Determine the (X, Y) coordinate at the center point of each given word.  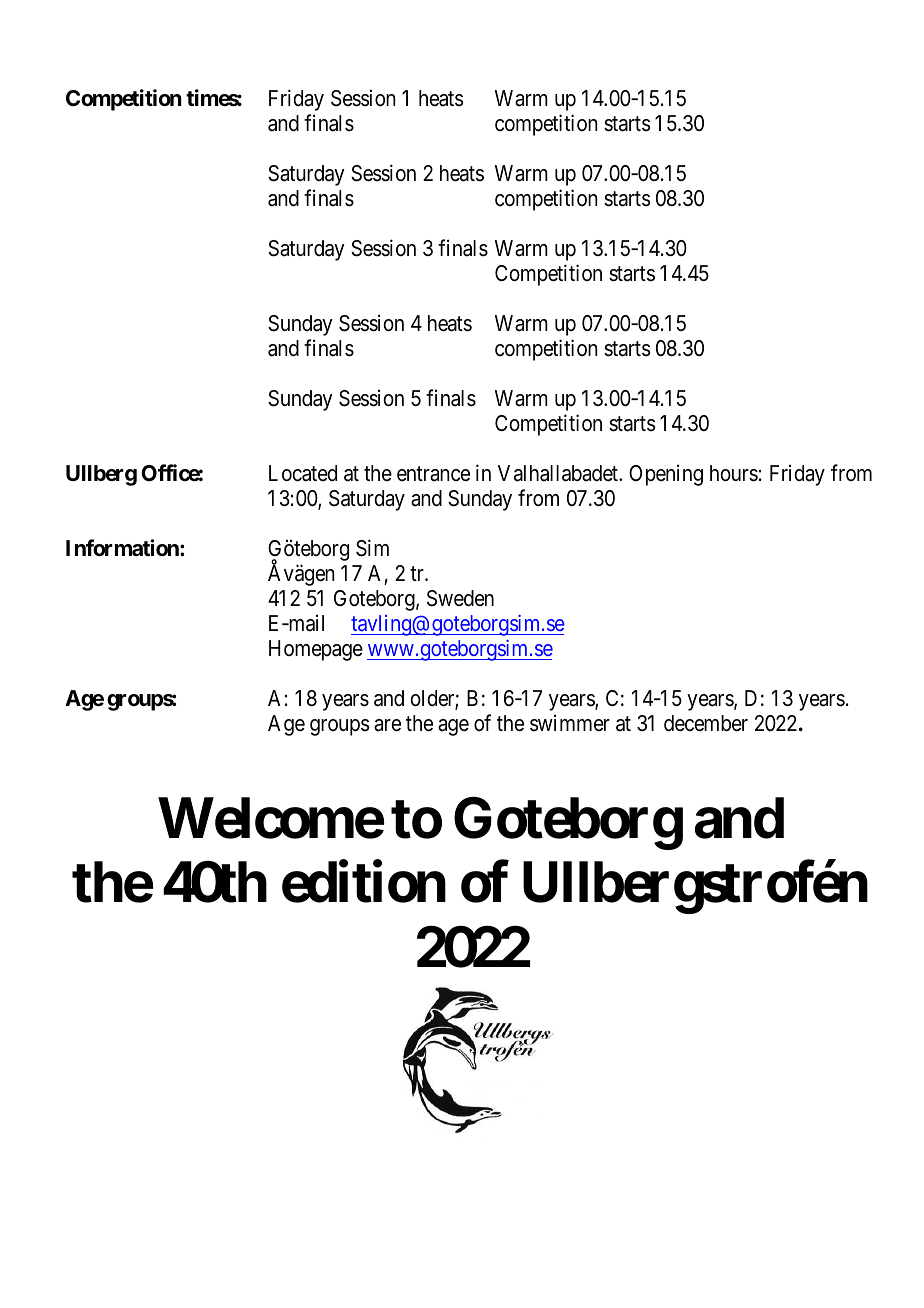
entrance (433, 474)
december (706, 723)
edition (364, 882)
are (387, 725)
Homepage (316, 650)
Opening (666, 475)
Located (303, 473)
